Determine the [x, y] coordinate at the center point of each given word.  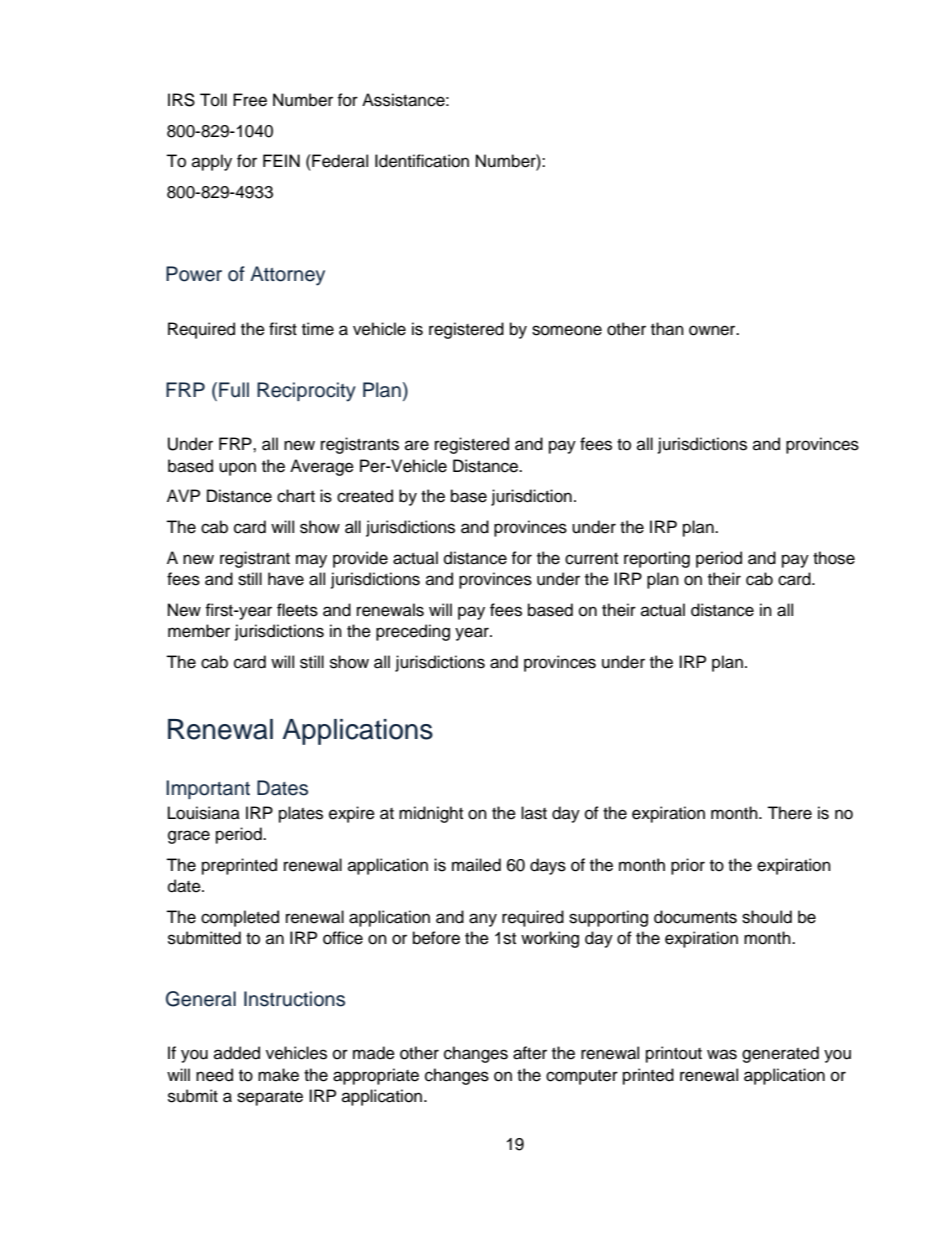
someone [567, 330]
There [789, 813]
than [667, 329]
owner [713, 330]
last [534, 813]
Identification [422, 161]
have [286, 579]
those [834, 558]
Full [234, 390]
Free [250, 100]
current [591, 559]
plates [301, 814]
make [278, 1075]
